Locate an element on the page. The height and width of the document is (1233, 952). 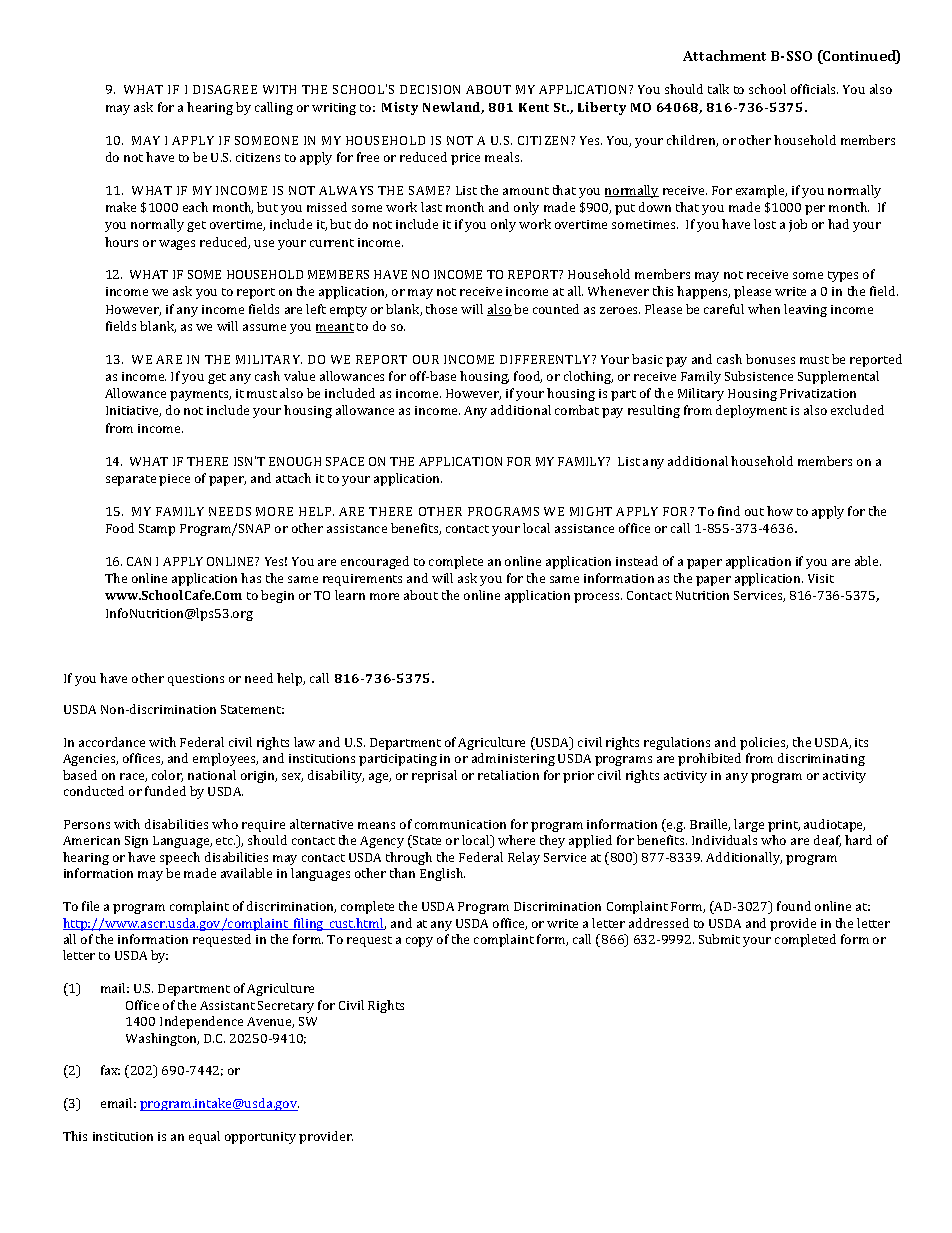
has is located at coordinates (251, 578).
